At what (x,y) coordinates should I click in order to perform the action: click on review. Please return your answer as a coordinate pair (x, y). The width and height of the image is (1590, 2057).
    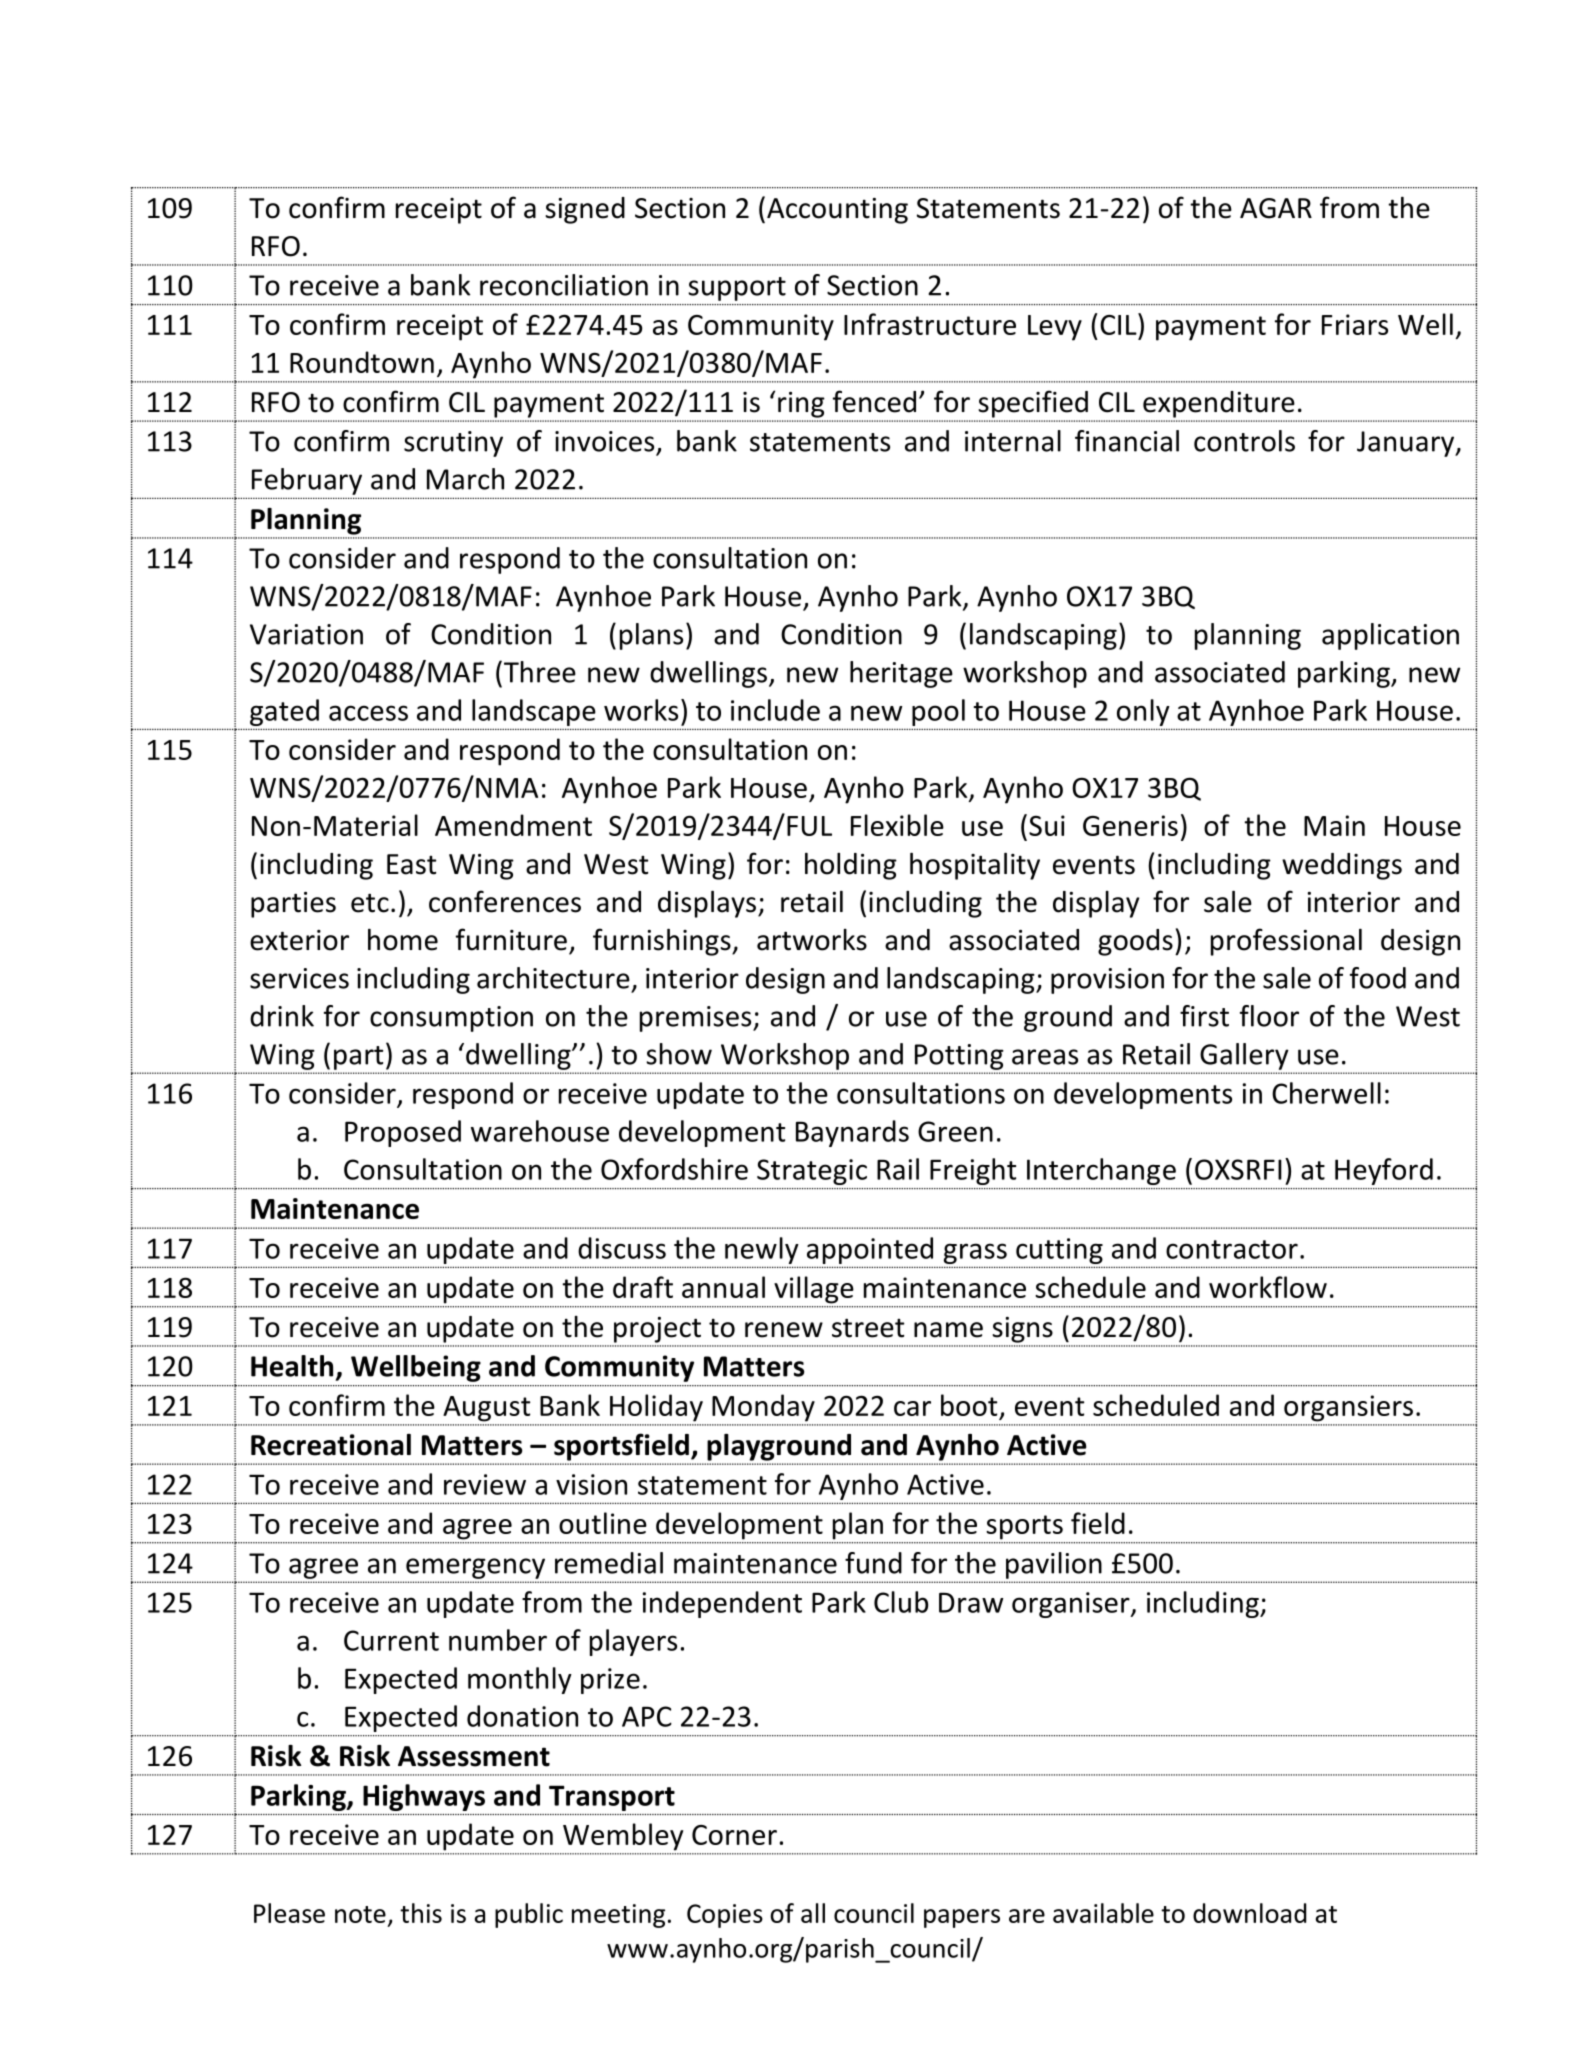
    Looking at the image, I should click on (485, 1484).
